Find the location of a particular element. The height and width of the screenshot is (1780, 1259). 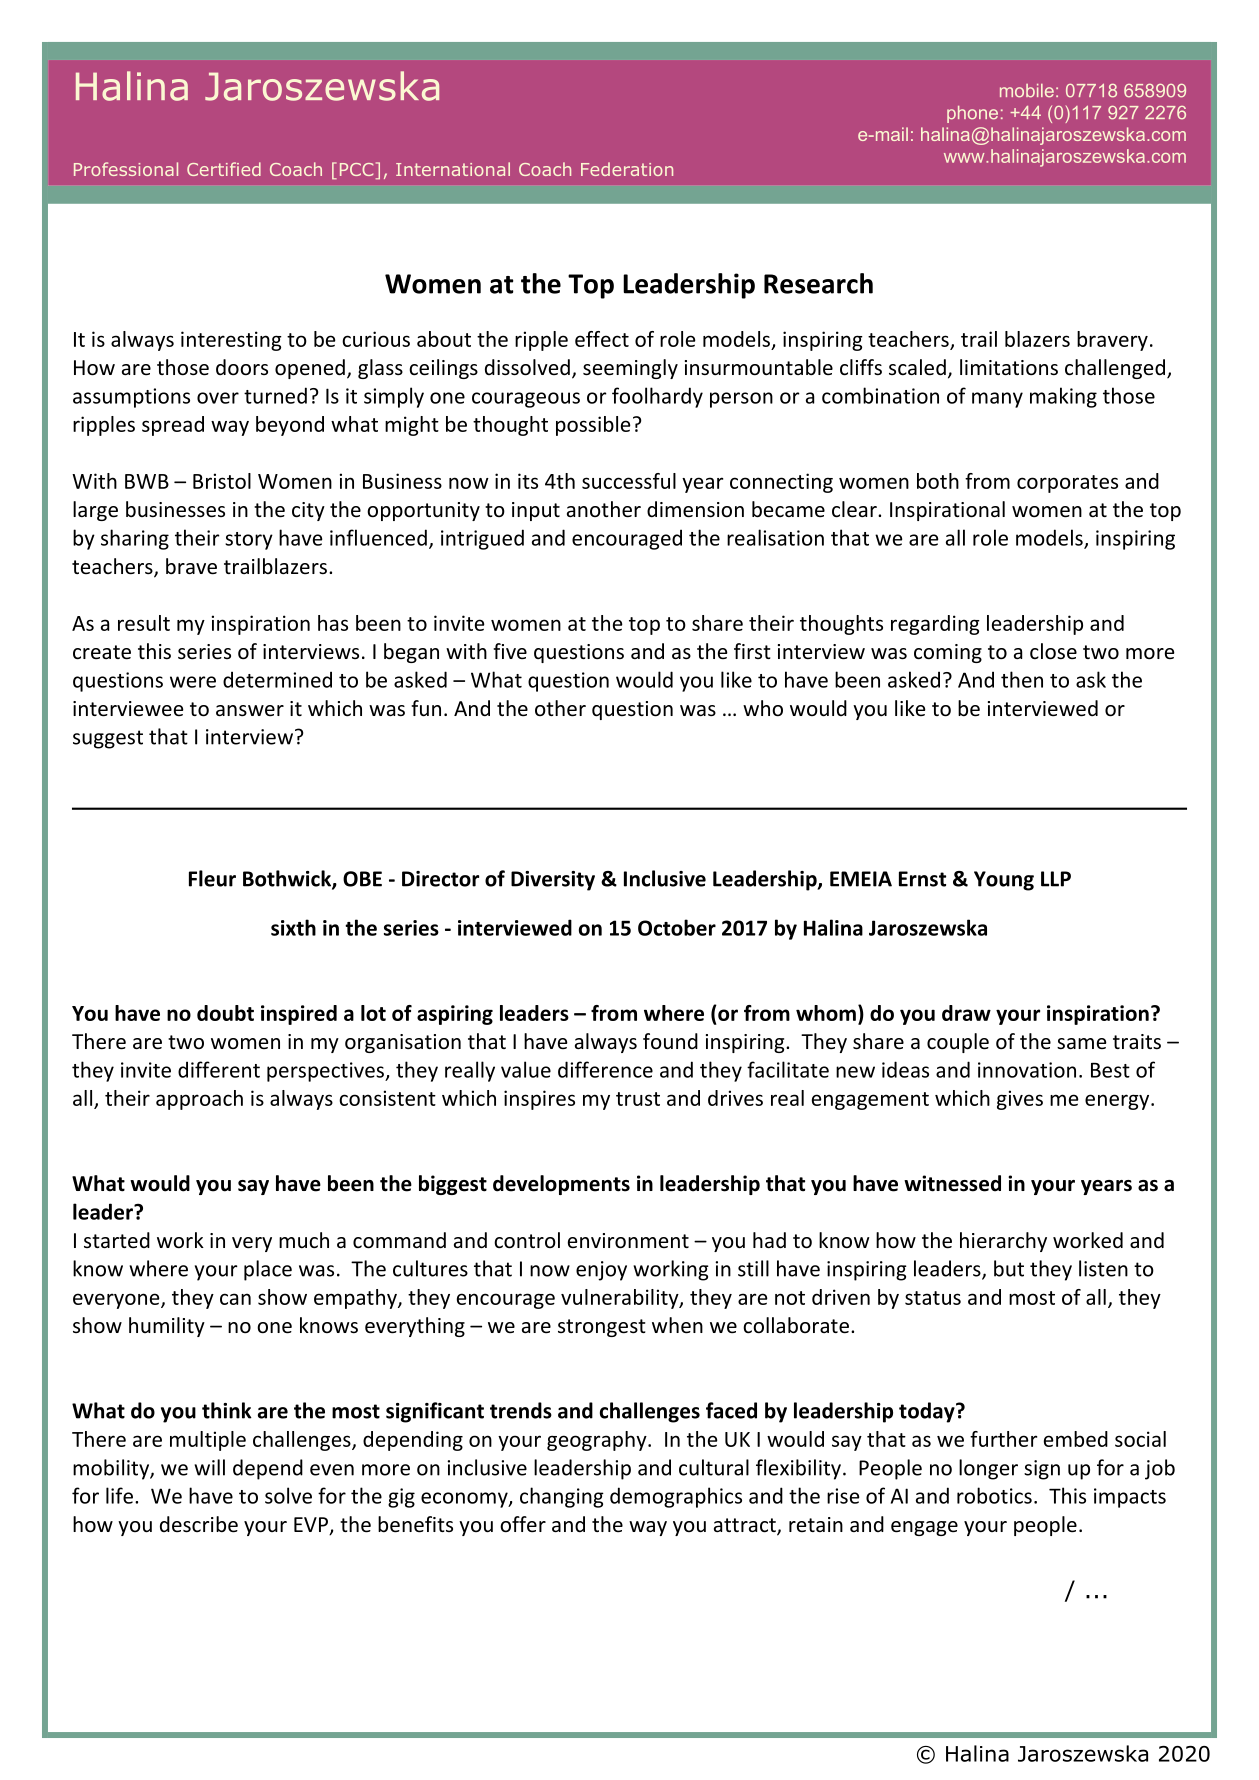

robotics is located at coordinates (994, 1495).
